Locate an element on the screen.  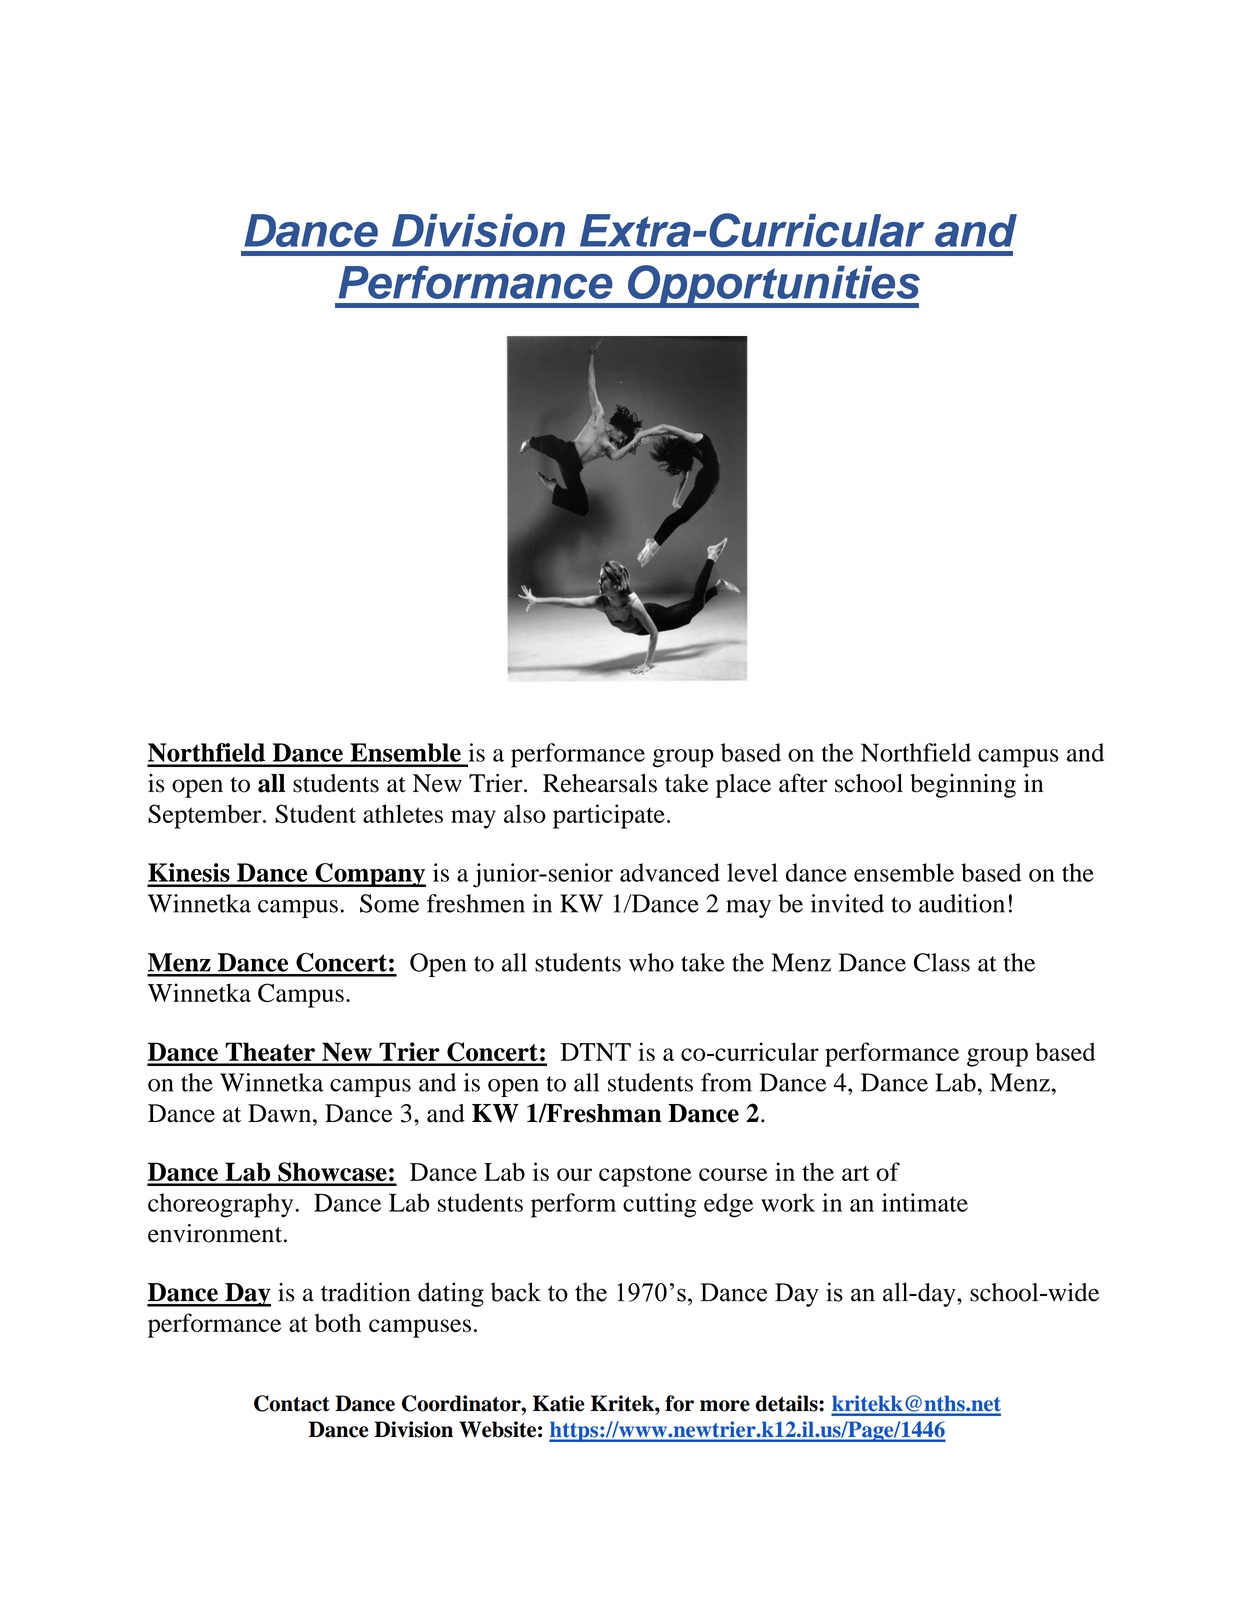
details is located at coordinates (788, 1403).
